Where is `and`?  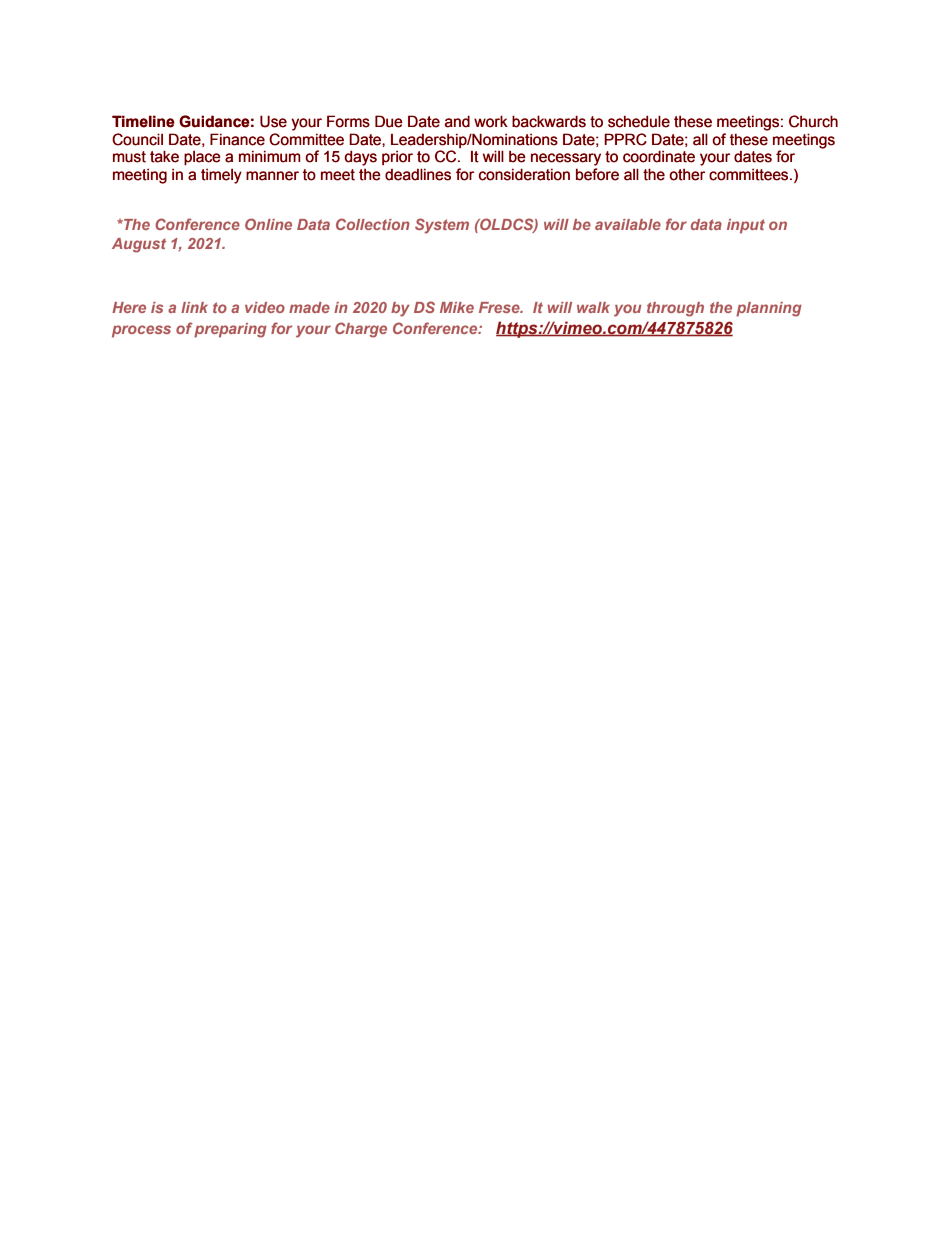
and is located at coordinates (457, 121).
